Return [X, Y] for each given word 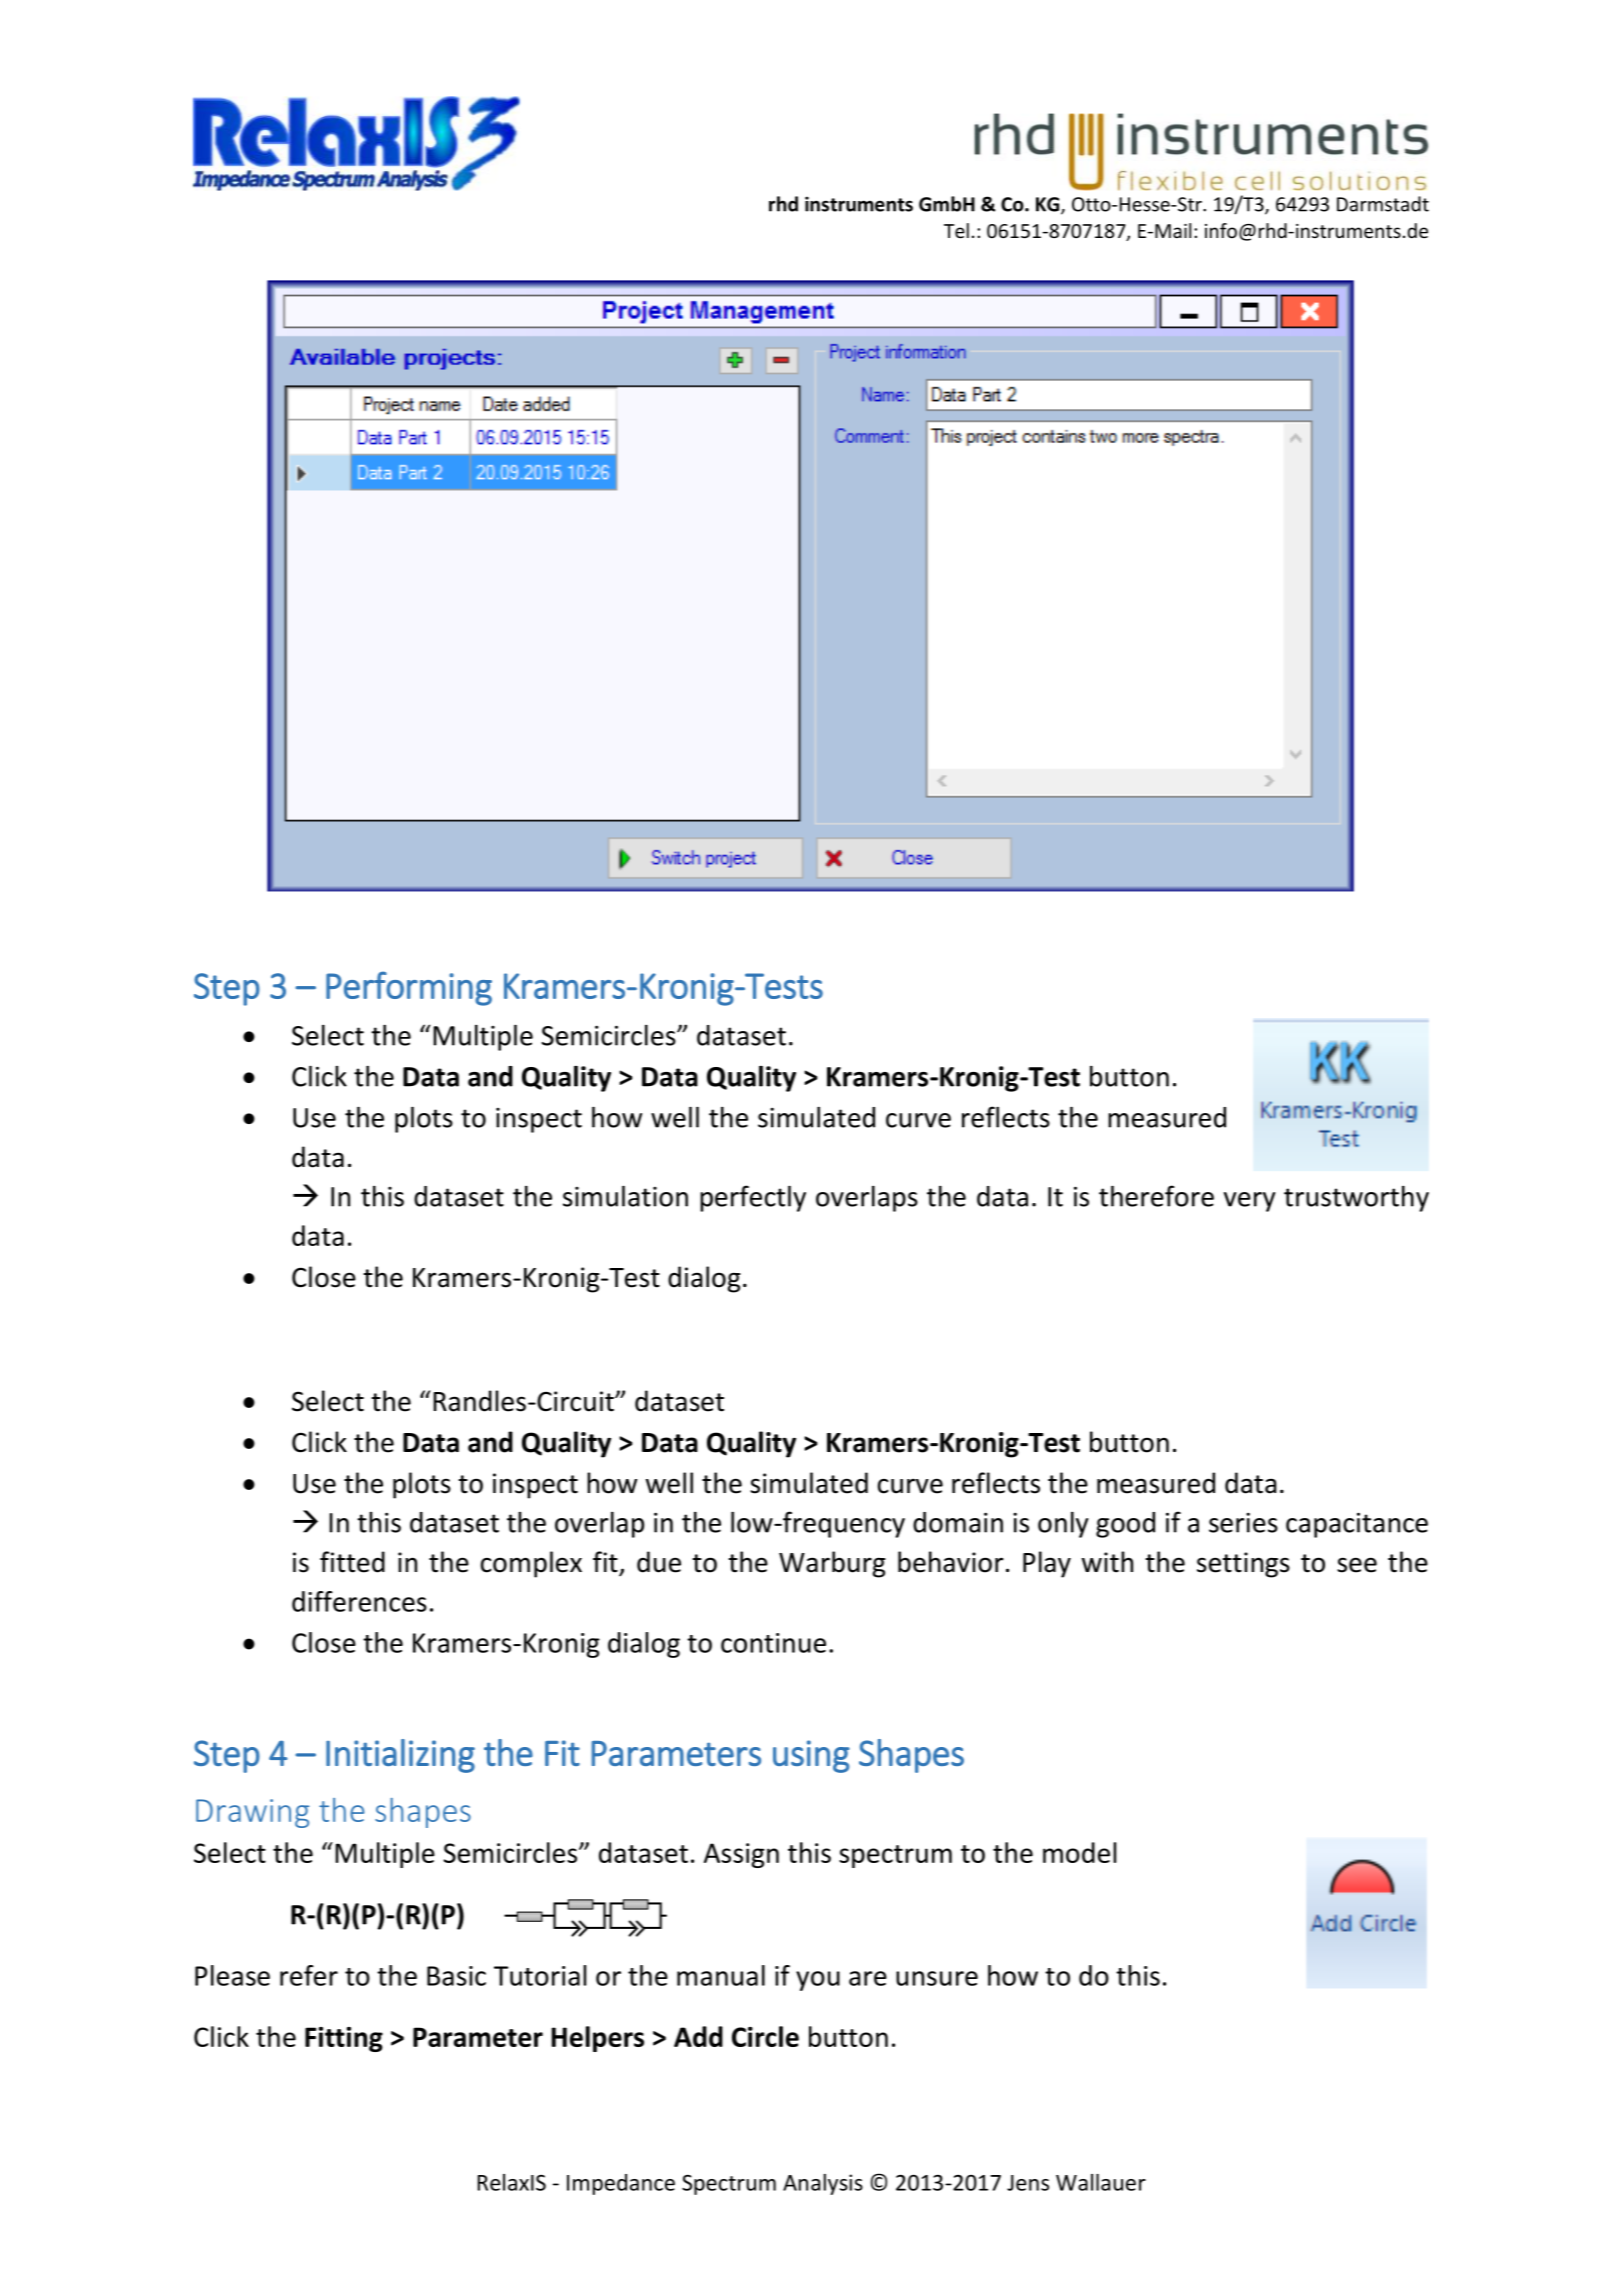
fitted [352, 1562]
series [1243, 1522]
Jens [1028, 2183]
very [1249, 1202]
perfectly [753, 1198]
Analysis [823, 2184]
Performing [409, 988]
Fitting [344, 2039]
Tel [956, 230]
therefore [1156, 1196]
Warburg [832, 1564]
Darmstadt [1383, 204]
